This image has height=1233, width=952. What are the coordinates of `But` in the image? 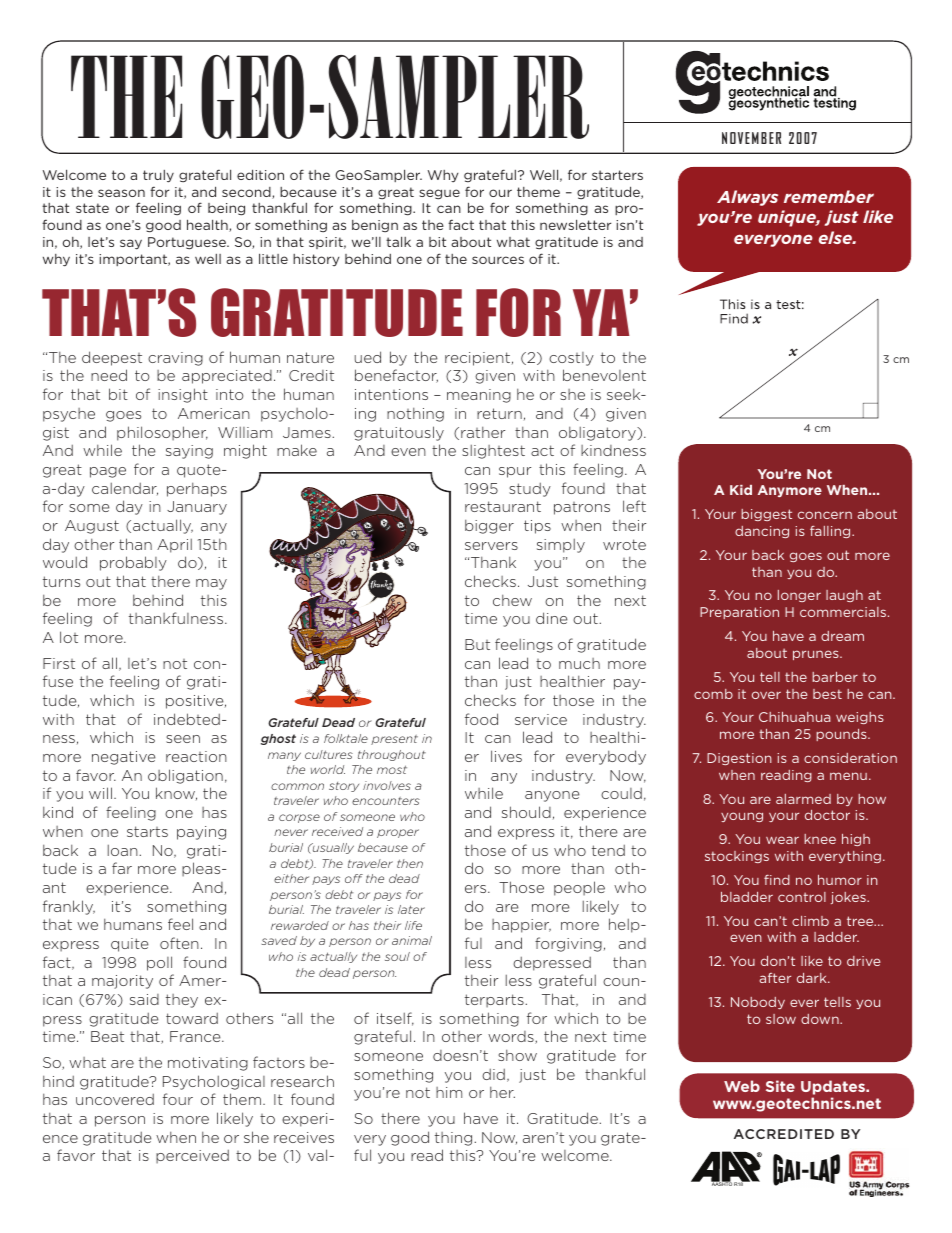 It's located at (477, 644).
